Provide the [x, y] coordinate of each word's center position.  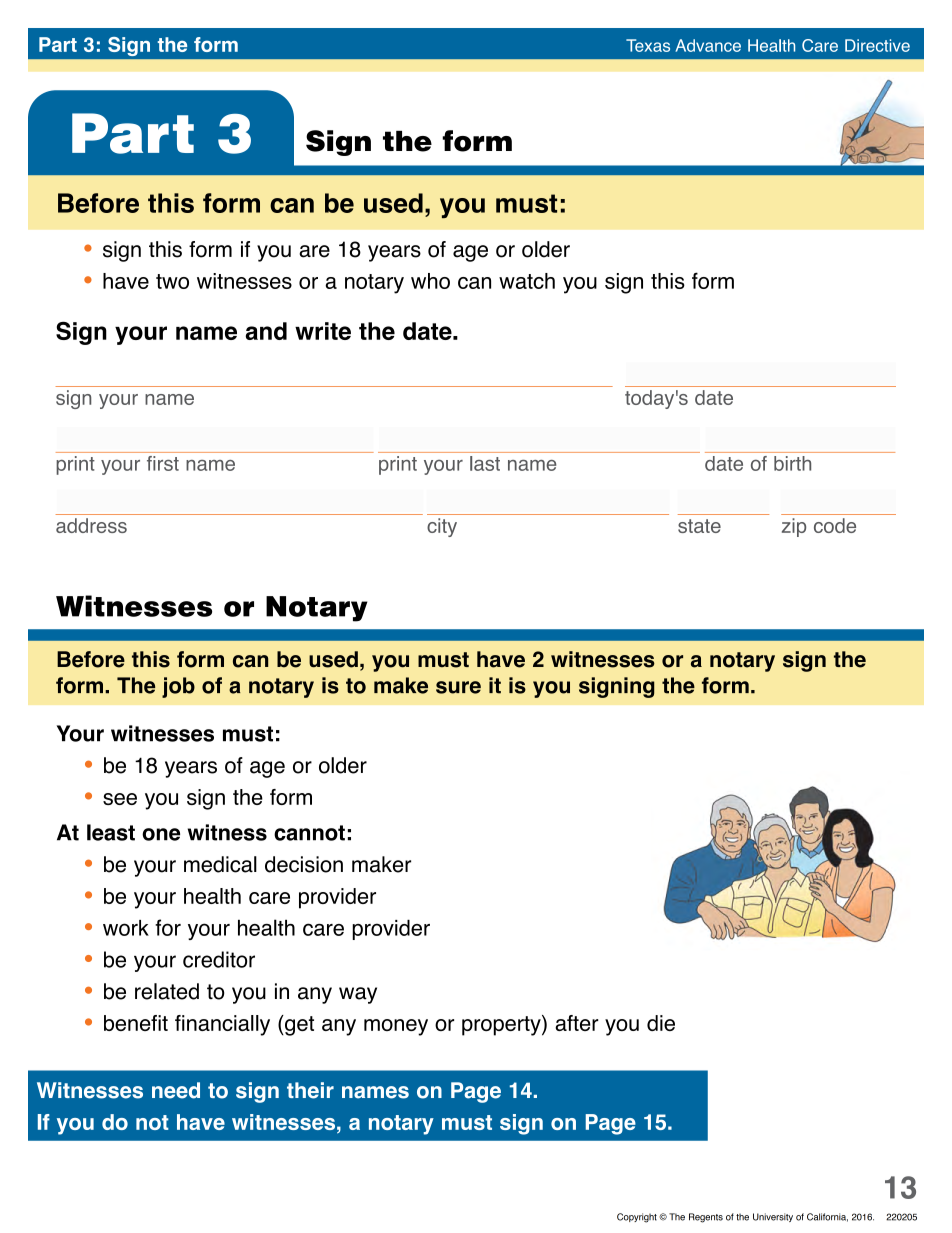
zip [794, 527]
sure [458, 687]
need [176, 1090]
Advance [708, 45]
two [172, 281]
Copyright [637, 1218]
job [178, 687]
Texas [648, 45]
